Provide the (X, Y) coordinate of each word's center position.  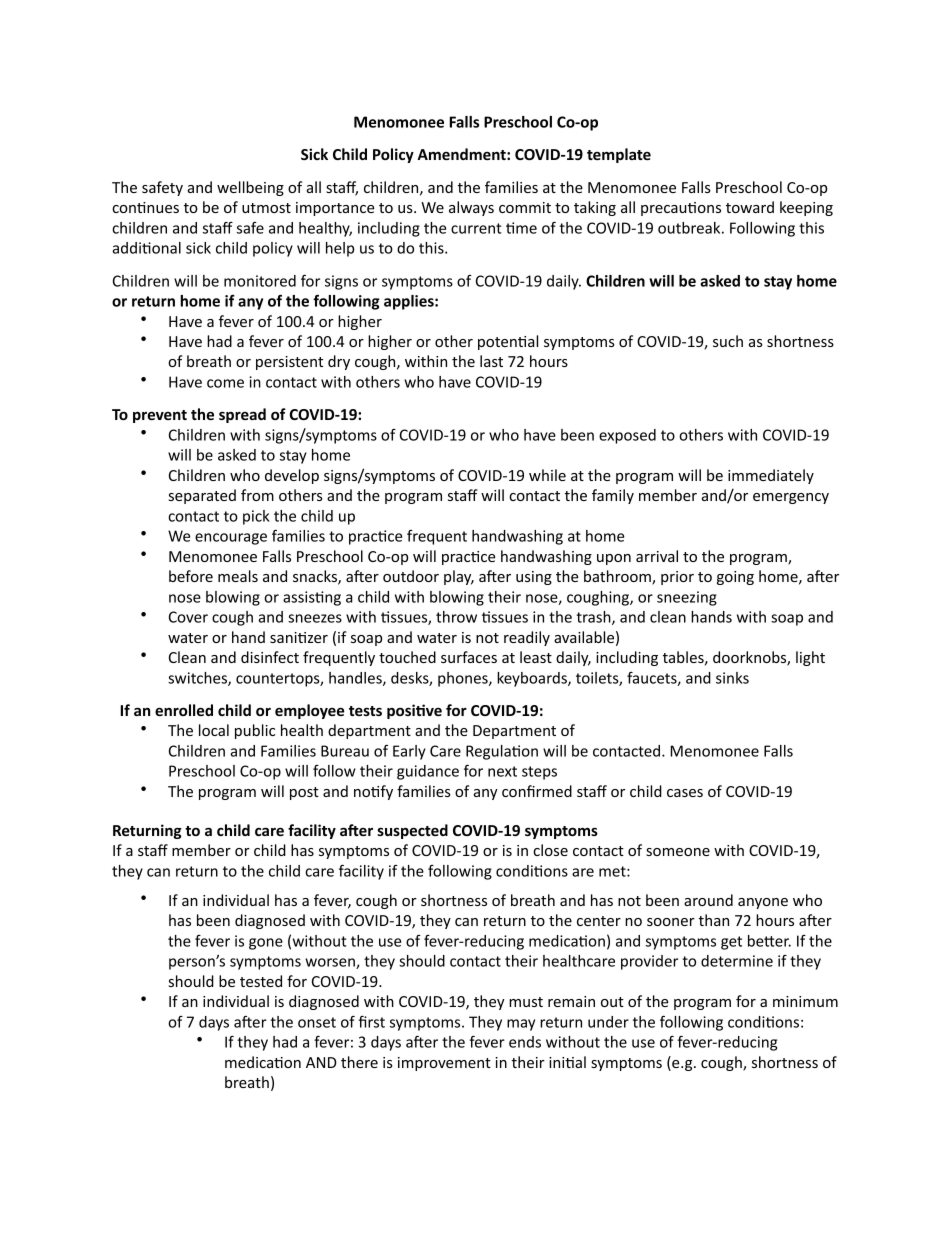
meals (238, 576)
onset (317, 1022)
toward (750, 207)
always (471, 208)
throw (456, 617)
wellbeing (250, 188)
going (735, 578)
